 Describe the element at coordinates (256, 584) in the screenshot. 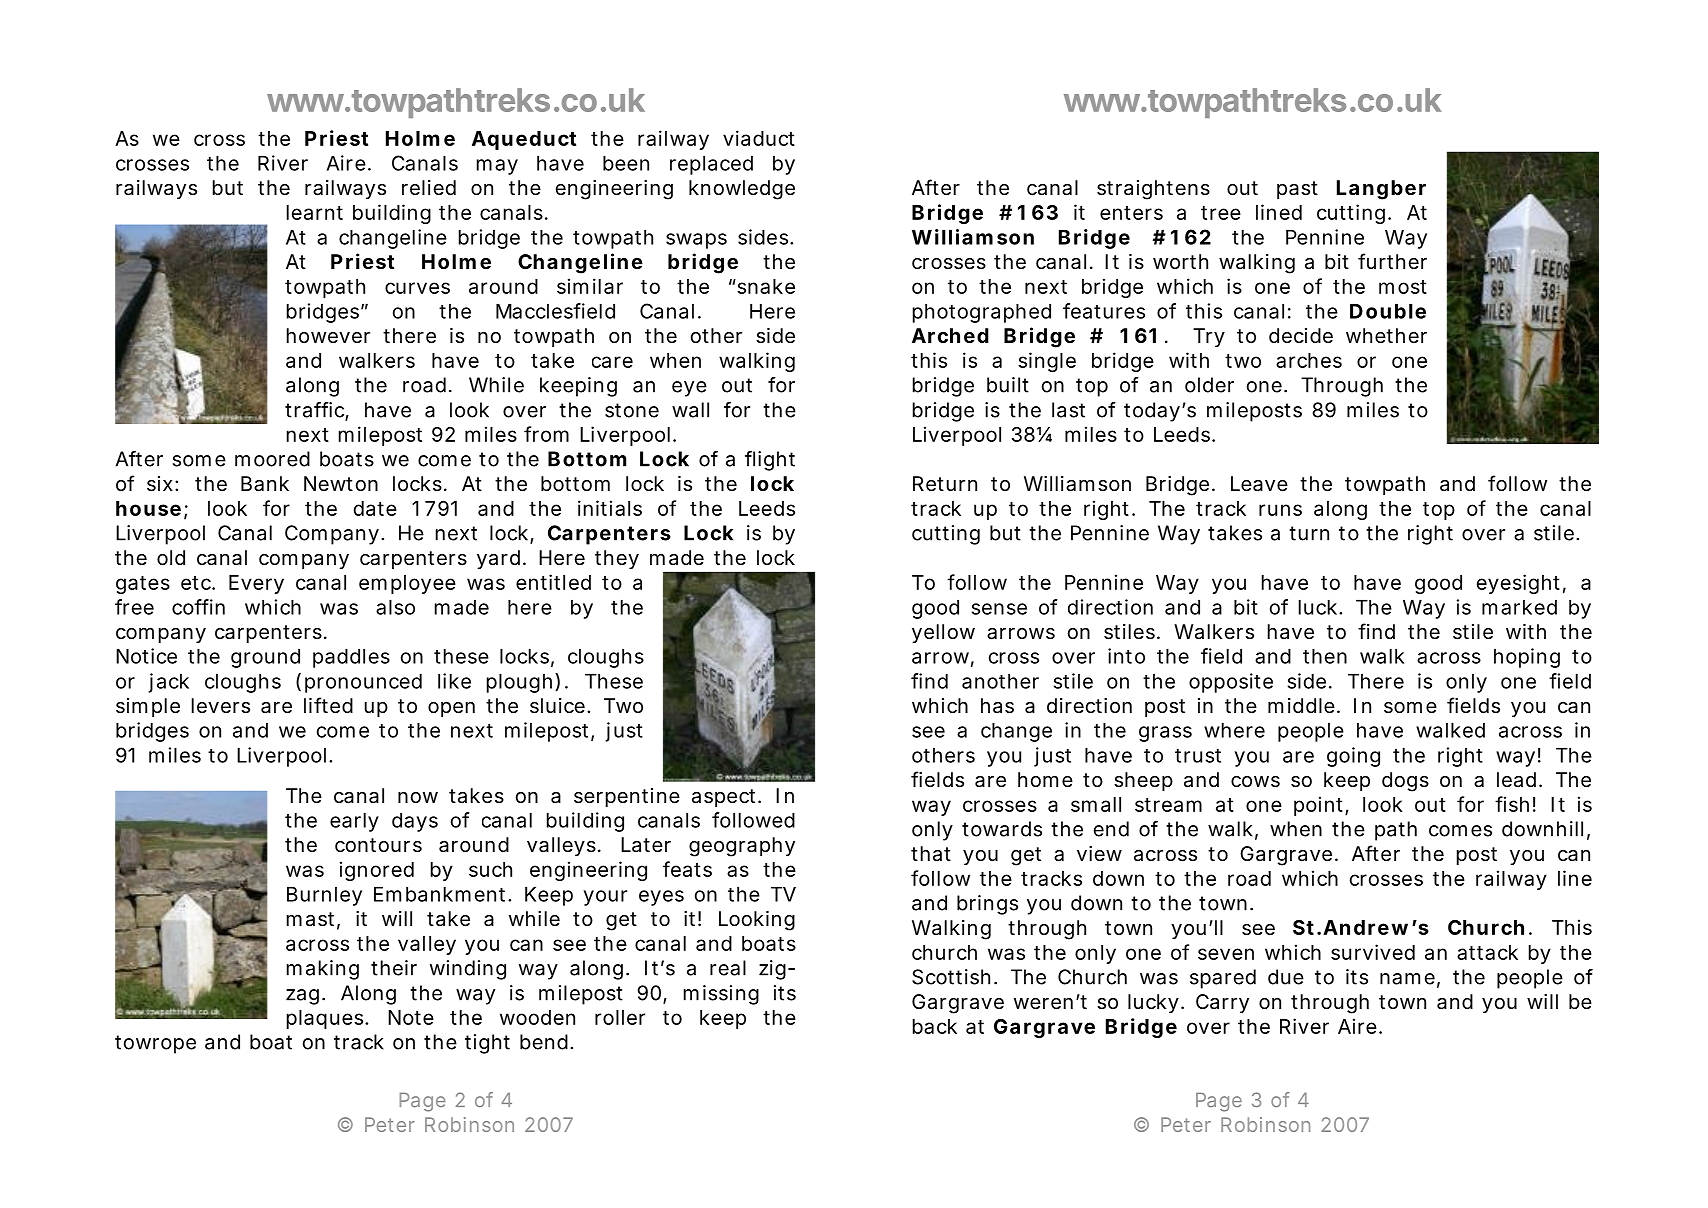

I see `Every` at that location.
